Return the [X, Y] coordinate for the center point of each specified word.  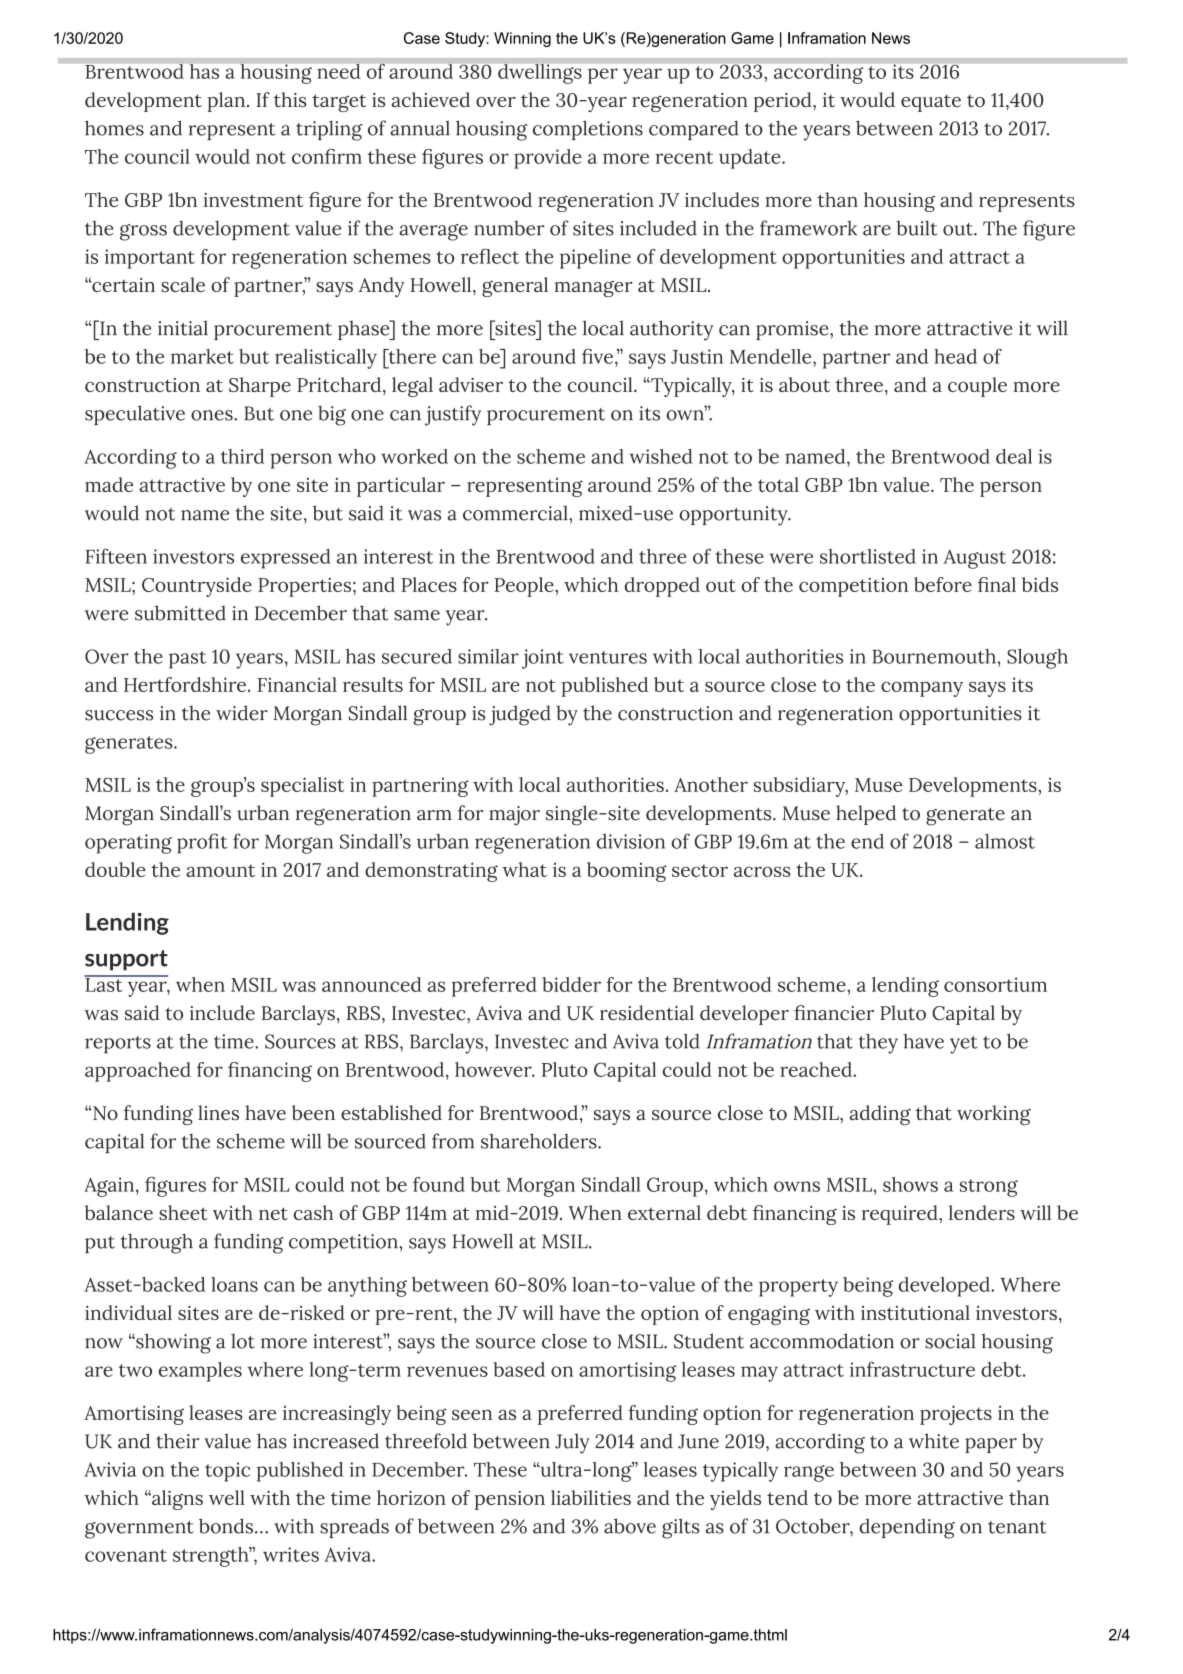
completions [588, 130]
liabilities [591, 1497]
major [514, 816]
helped [866, 815]
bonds [226, 1526]
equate [931, 103]
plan [228, 102]
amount [220, 870]
